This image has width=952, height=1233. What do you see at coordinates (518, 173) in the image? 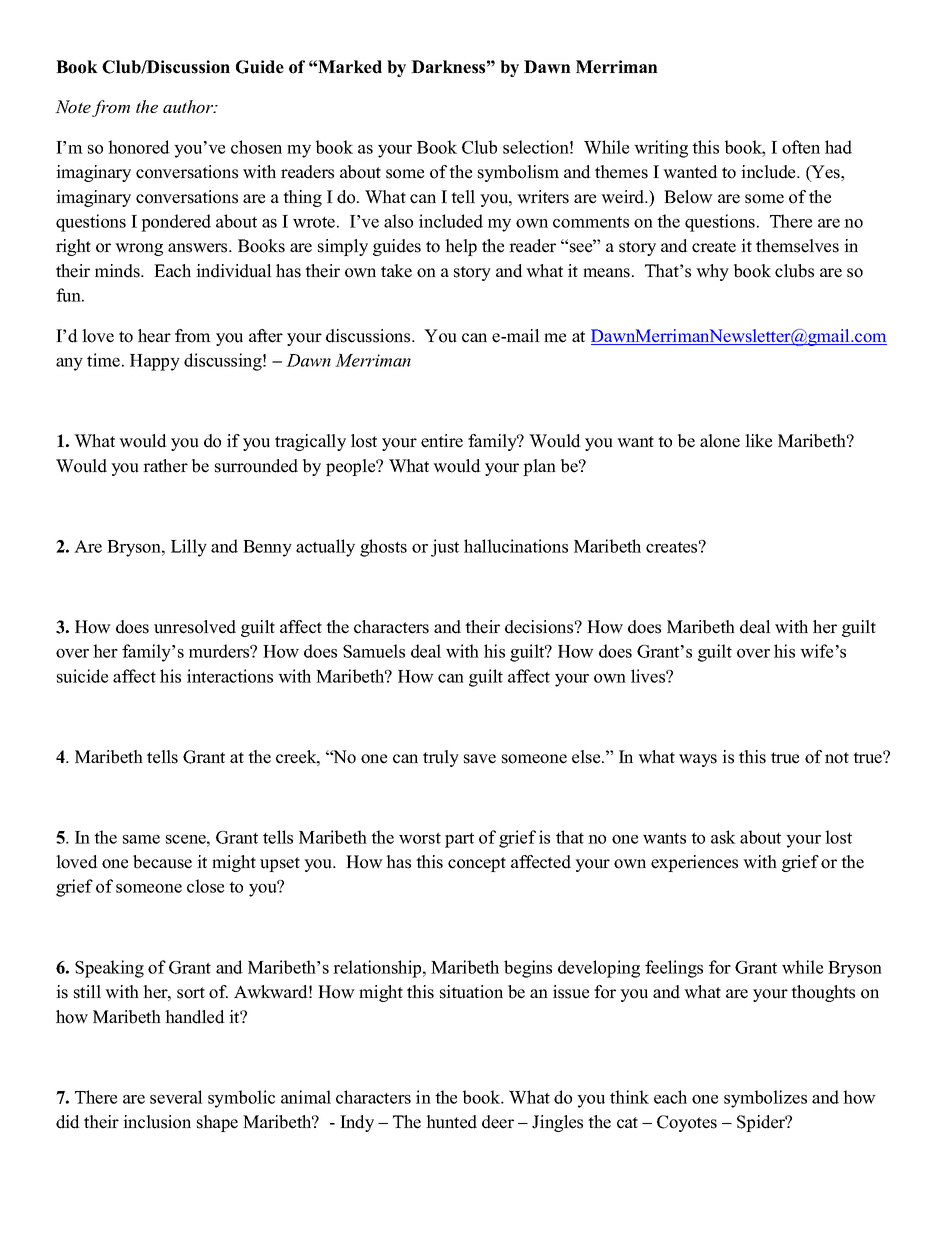
I see `symbolism` at bounding box center [518, 173].
